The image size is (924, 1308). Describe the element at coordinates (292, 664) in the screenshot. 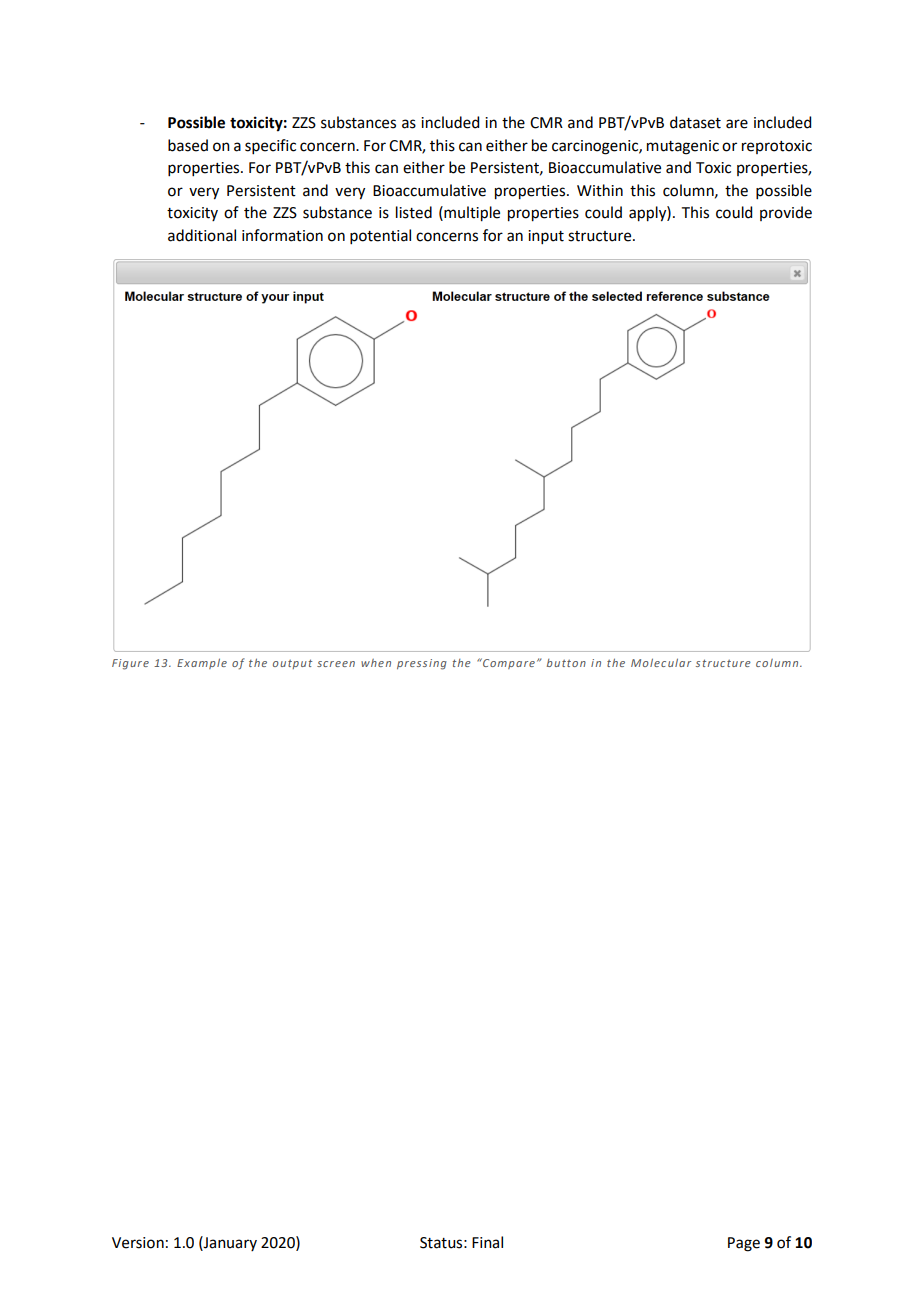

I see `output` at that location.
